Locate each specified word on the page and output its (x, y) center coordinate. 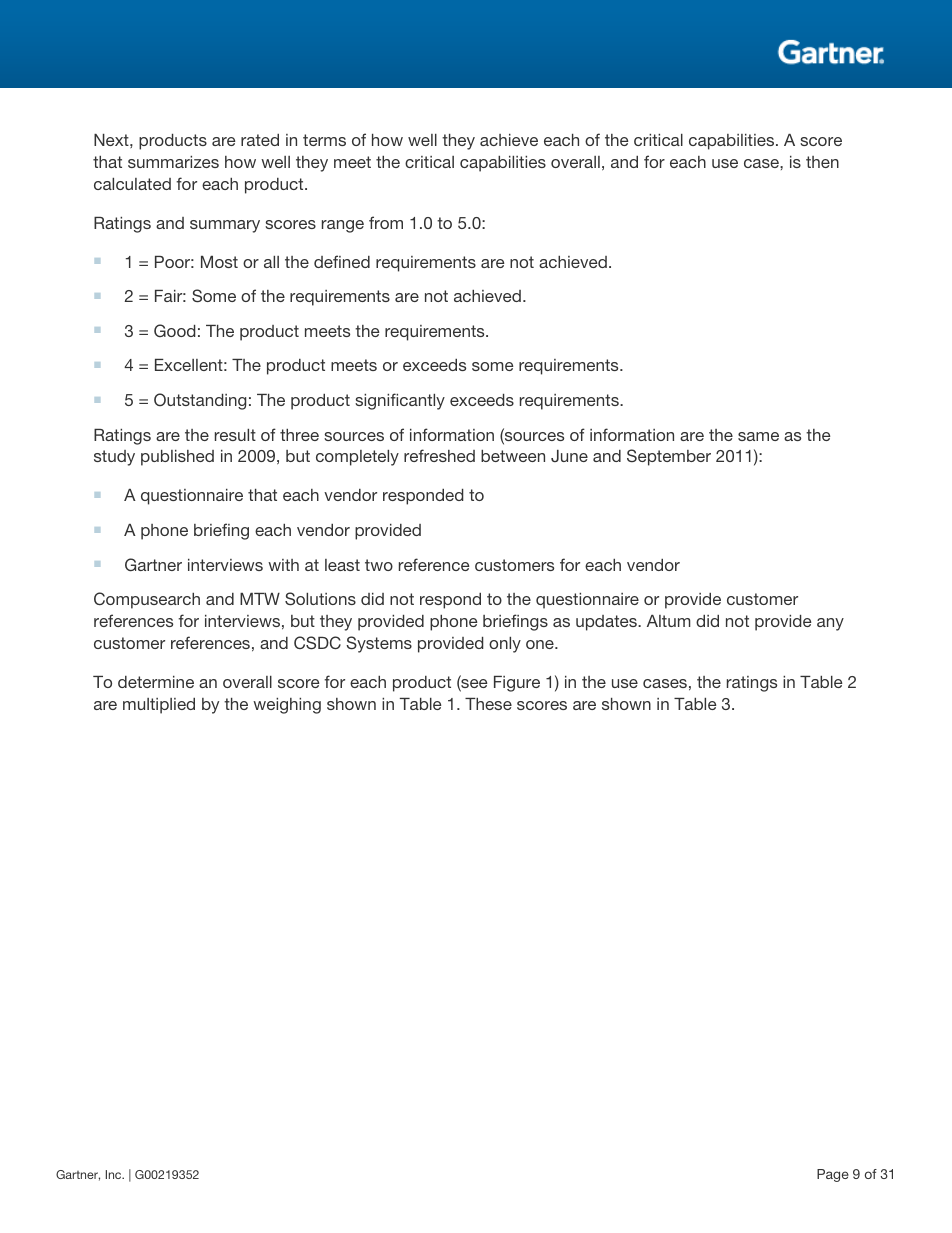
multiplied (159, 706)
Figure (517, 684)
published (177, 458)
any (830, 624)
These (488, 704)
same (758, 436)
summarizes (173, 162)
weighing (287, 706)
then (822, 162)
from (386, 222)
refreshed (439, 455)
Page (833, 1175)
